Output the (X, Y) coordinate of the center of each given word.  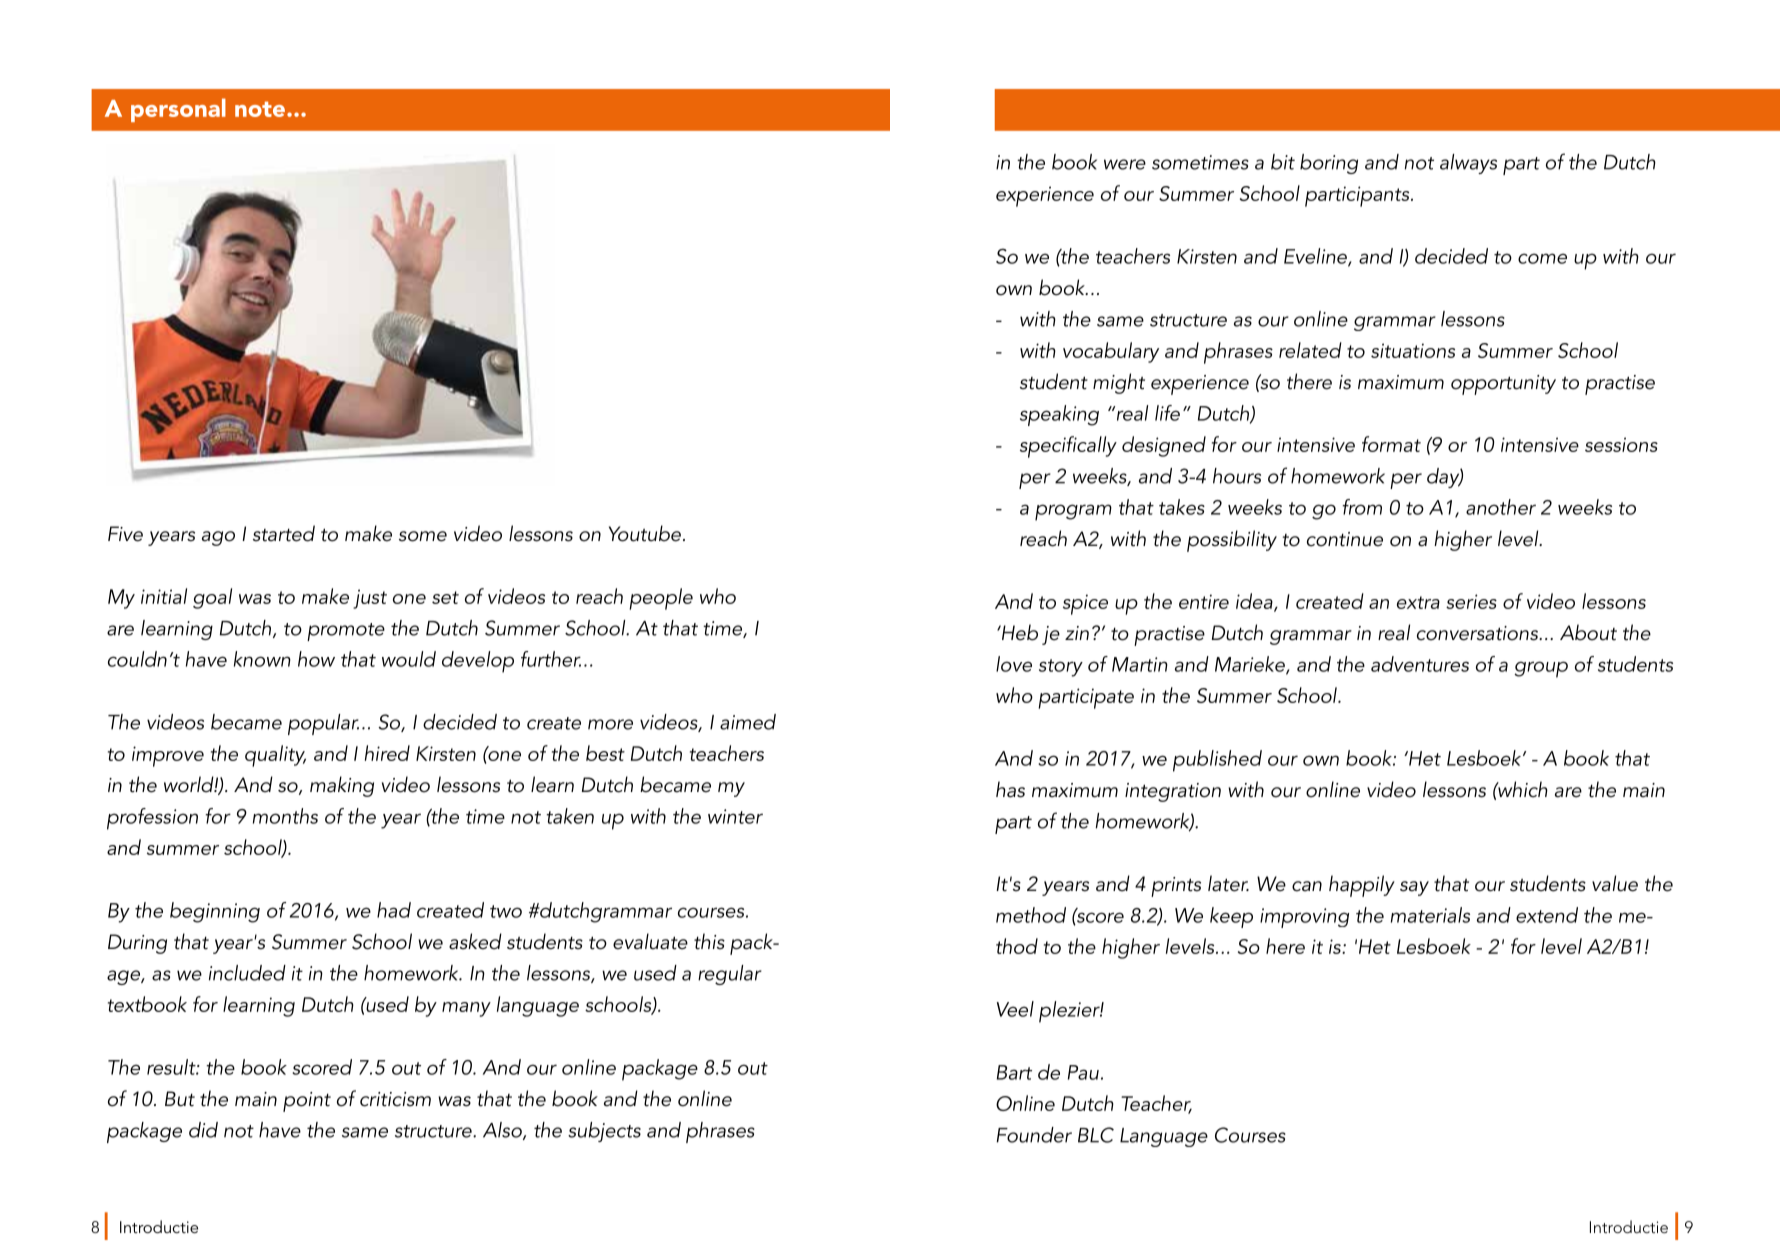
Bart (1014, 1072)
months (285, 816)
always (1468, 164)
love (1014, 664)
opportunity (1503, 385)
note (260, 109)
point (307, 1102)
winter (735, 816)
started (284, 533)
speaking (1059, 415)
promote (346, 632)
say (1414, 888)
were (1125, 164)
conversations (1479, 633)
